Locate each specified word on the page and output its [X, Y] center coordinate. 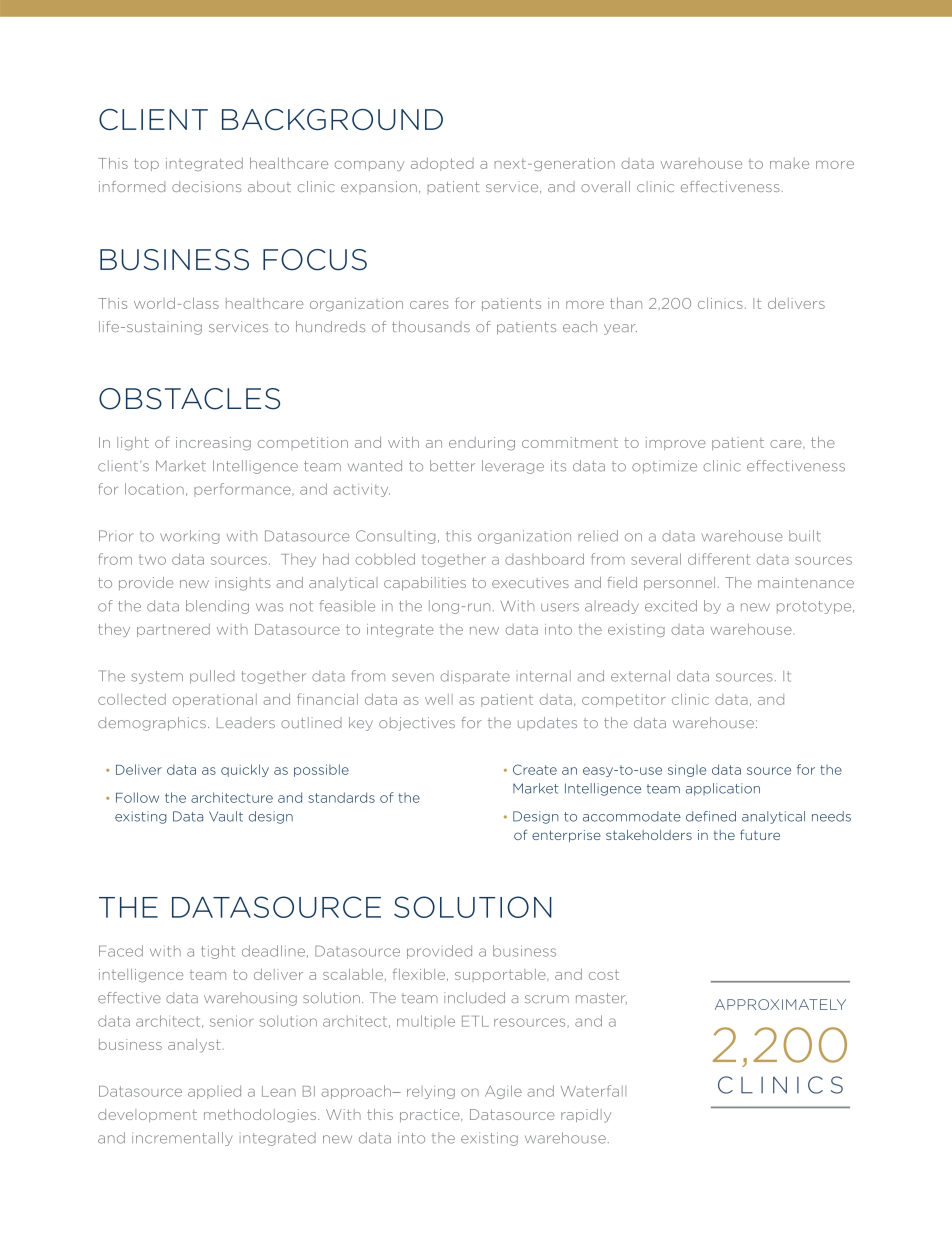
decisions [206, 186]
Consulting [395, 537]
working [190, 537]
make [789, 163]
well [439, 699]
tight [218, 952]
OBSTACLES [189, 399]
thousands [431, 326]
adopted [442, 164]
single [687, 770]
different [719, 559]
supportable [501, 975]
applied [214, 1092]
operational [215, 700]
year [620, 329]
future [760, 834]
